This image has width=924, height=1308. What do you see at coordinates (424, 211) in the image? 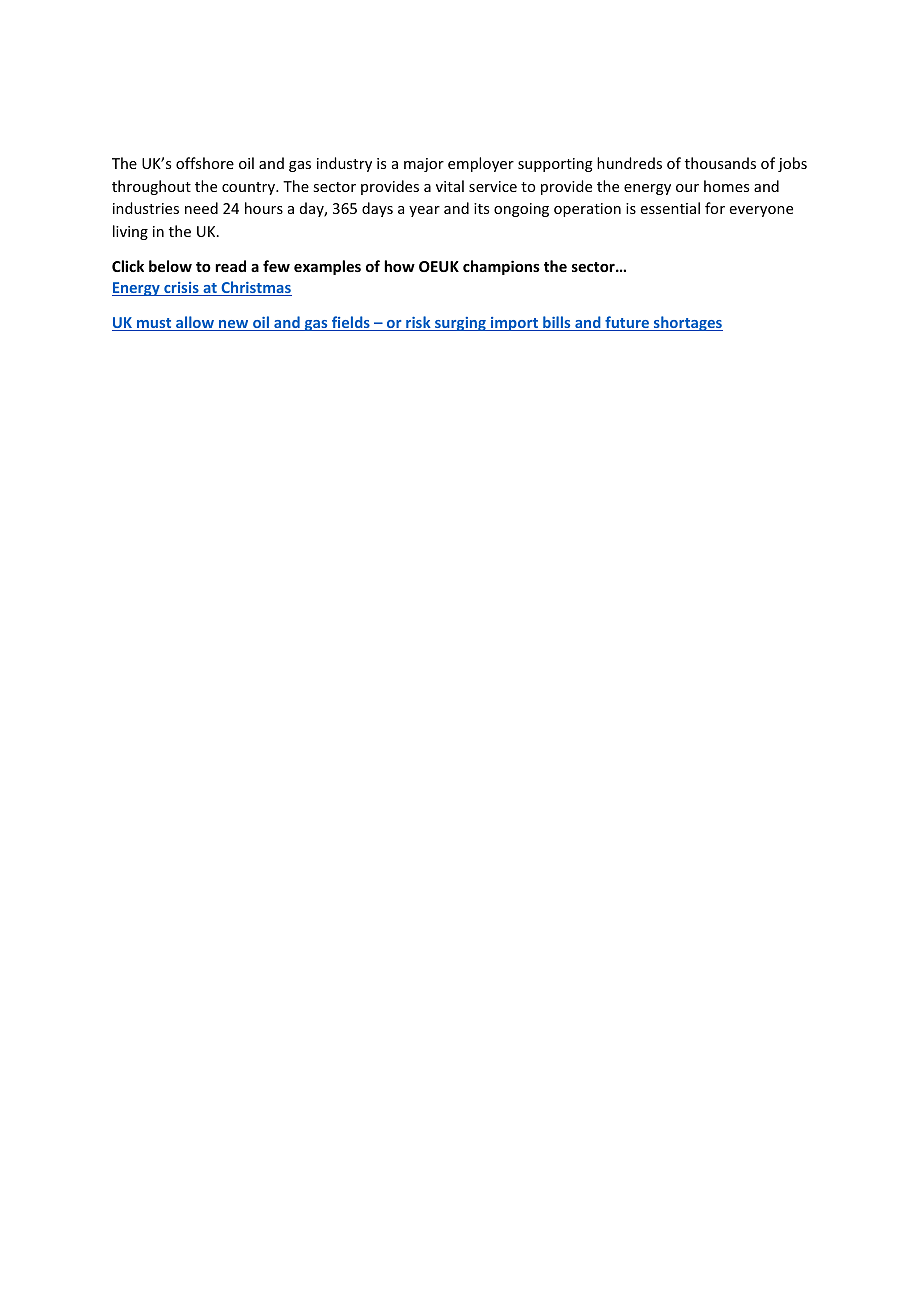
I see `year` at bounding box center [424, 211].
